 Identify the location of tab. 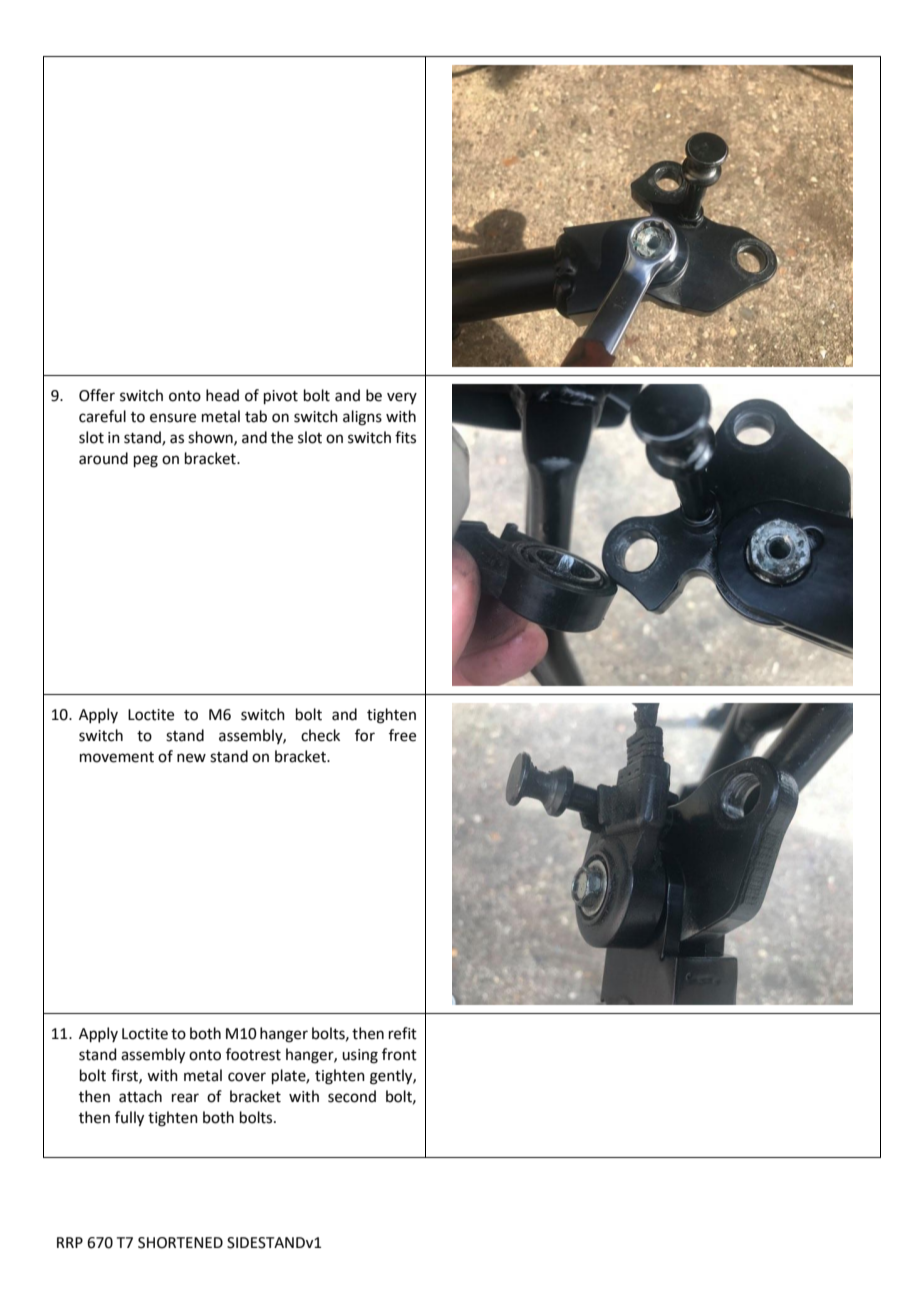
(256, 416).
